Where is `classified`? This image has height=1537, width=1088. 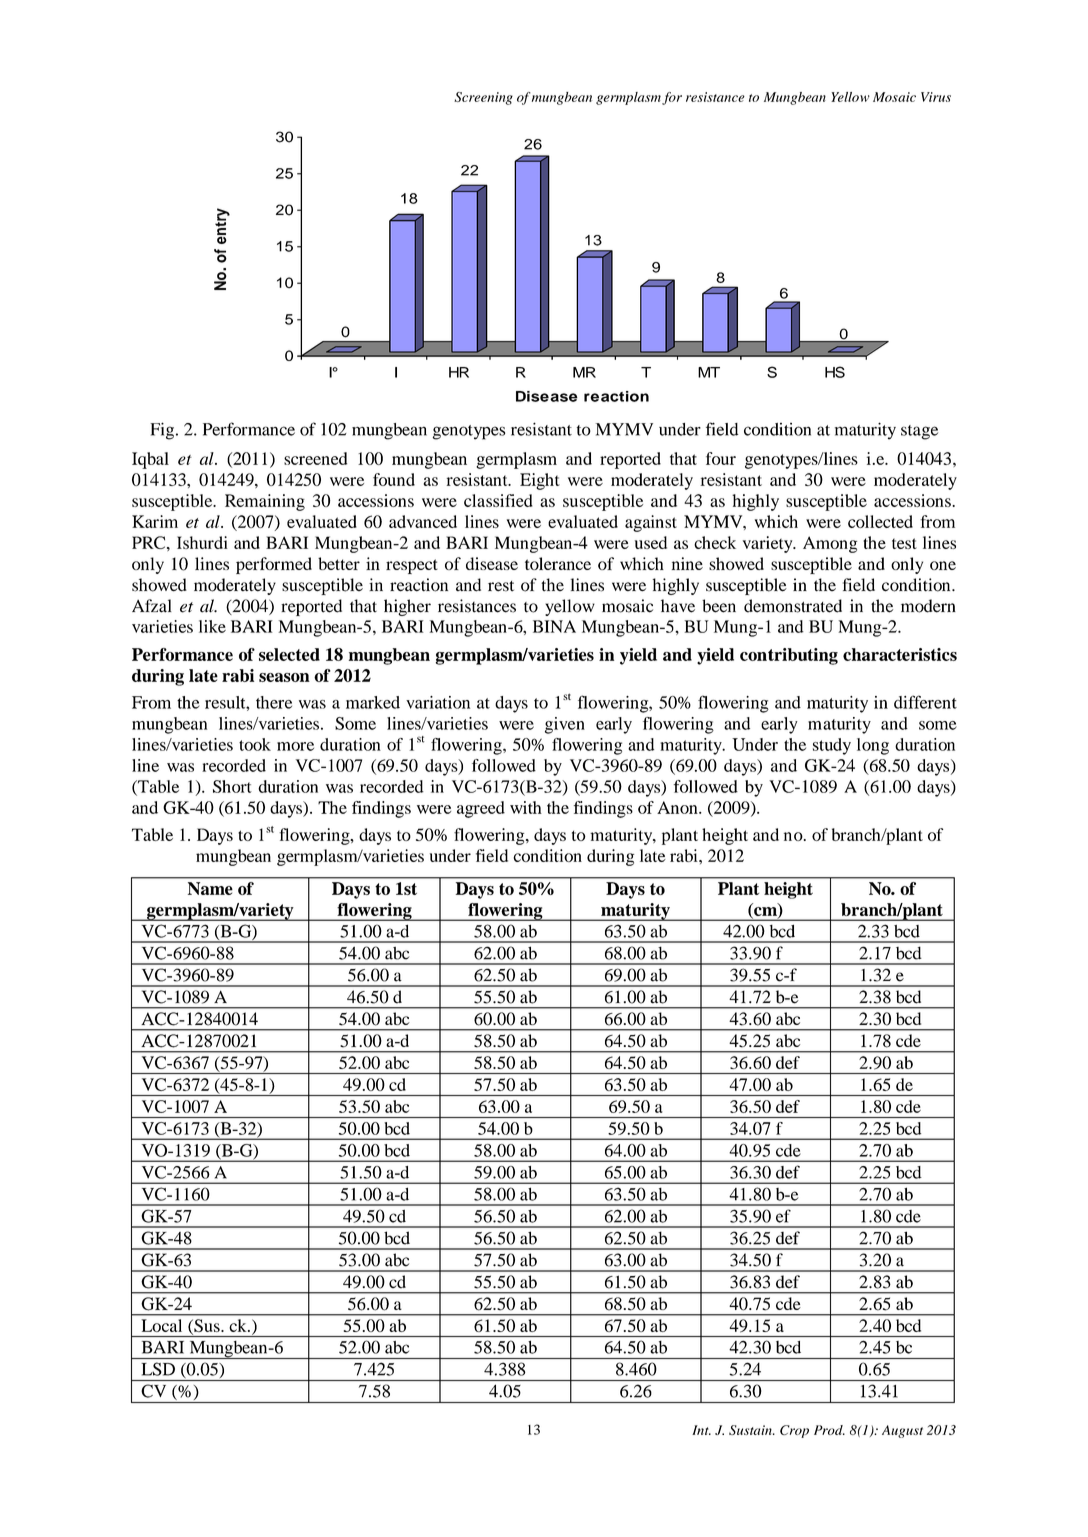
classified is located at coordinates (498, 500).
